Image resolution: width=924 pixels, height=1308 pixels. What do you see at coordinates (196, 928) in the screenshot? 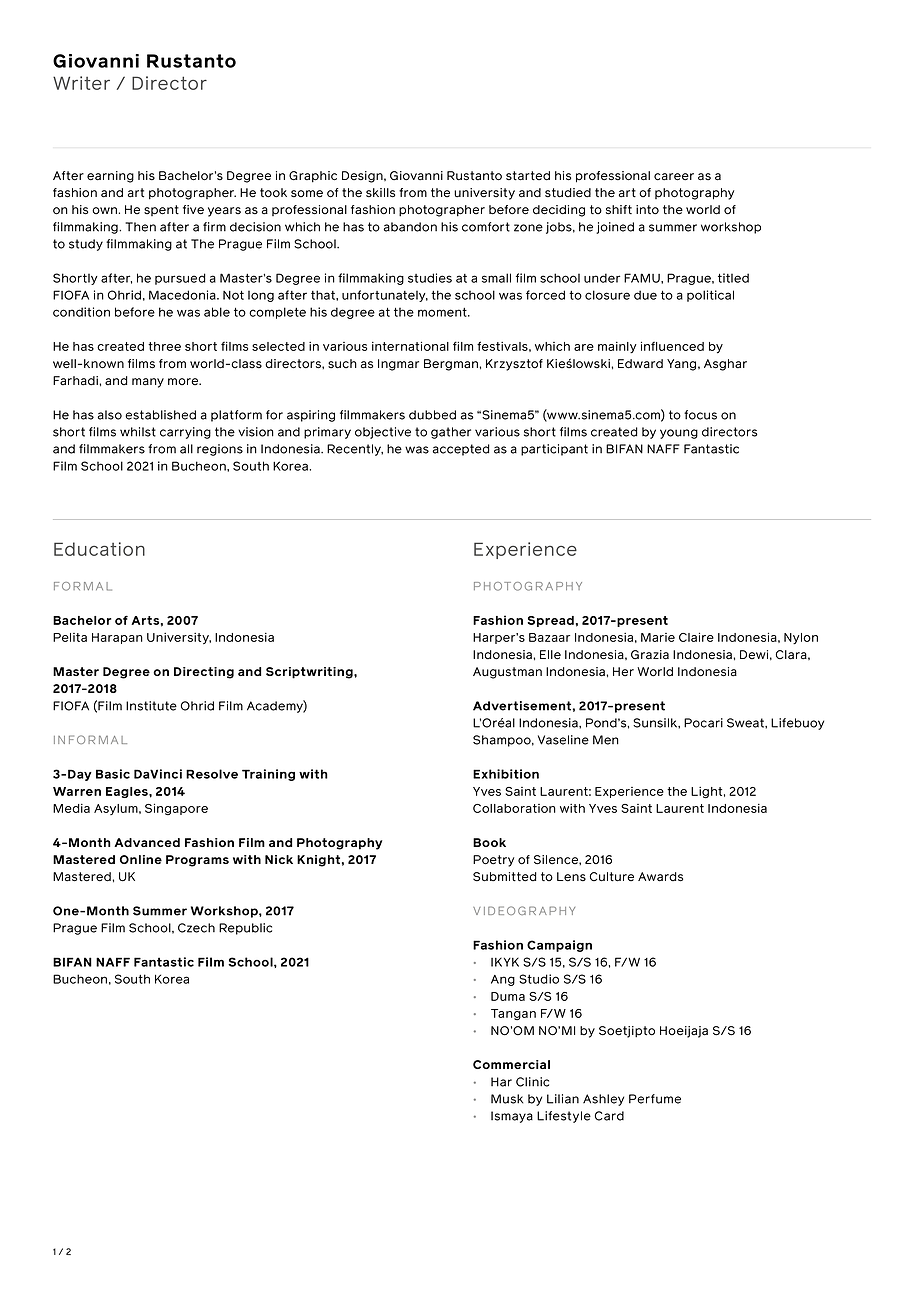
I see `Czech` at bounding box center [196, 928].
